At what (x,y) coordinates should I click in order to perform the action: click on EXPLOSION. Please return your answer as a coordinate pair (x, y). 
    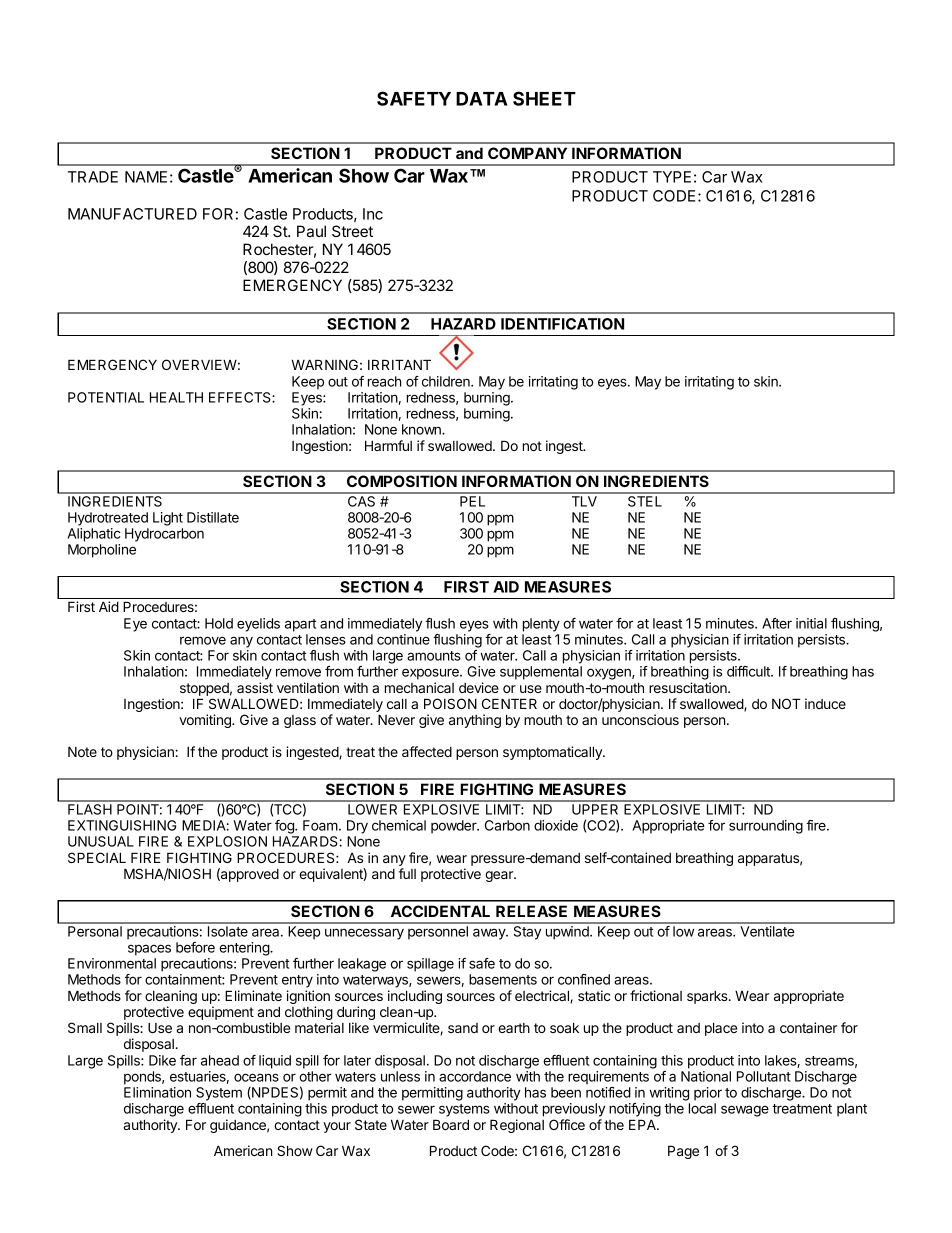
    Looking at the image, I should click on (227, 841).
